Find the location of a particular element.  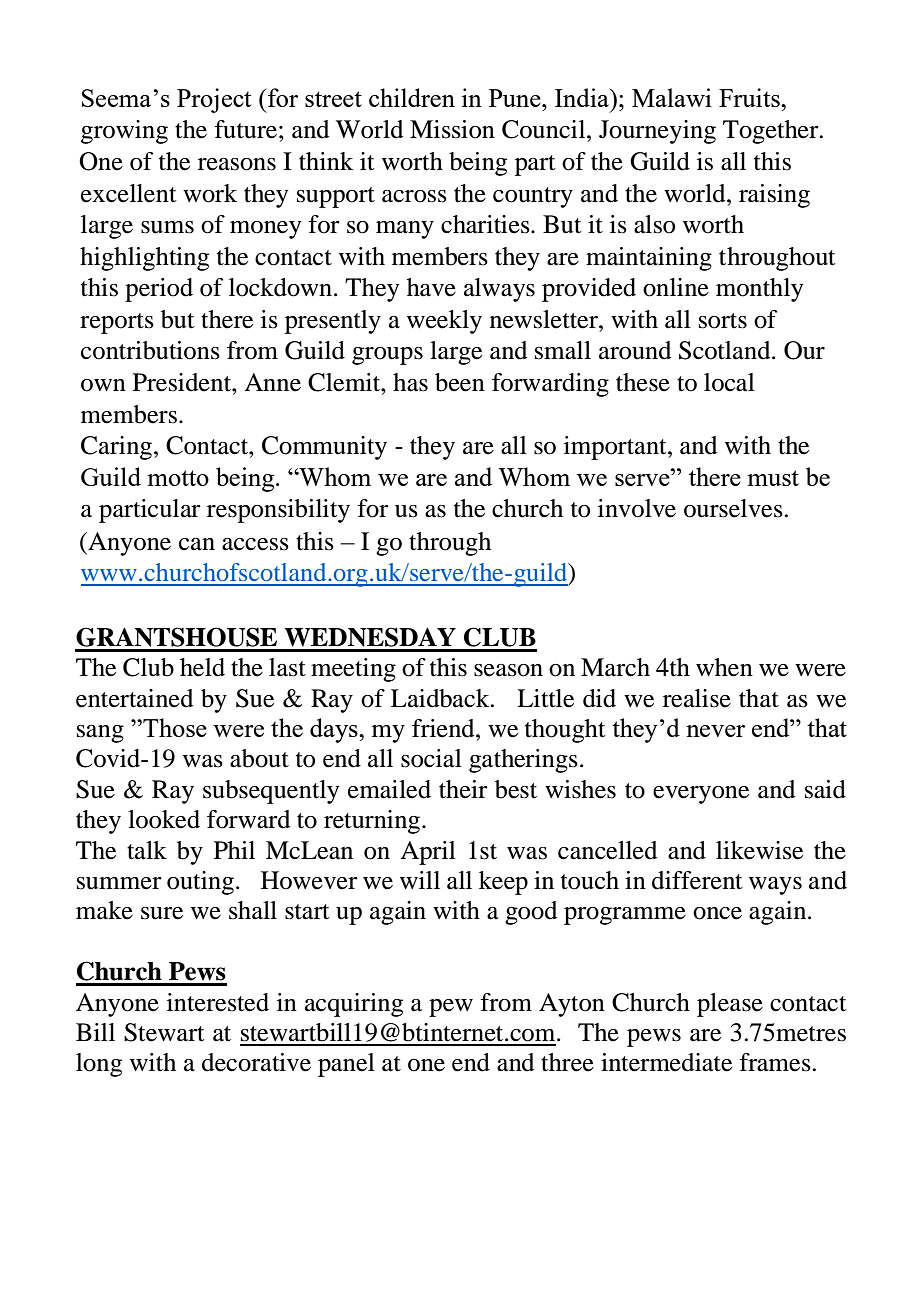

been is located at coordinates (460, 382).
